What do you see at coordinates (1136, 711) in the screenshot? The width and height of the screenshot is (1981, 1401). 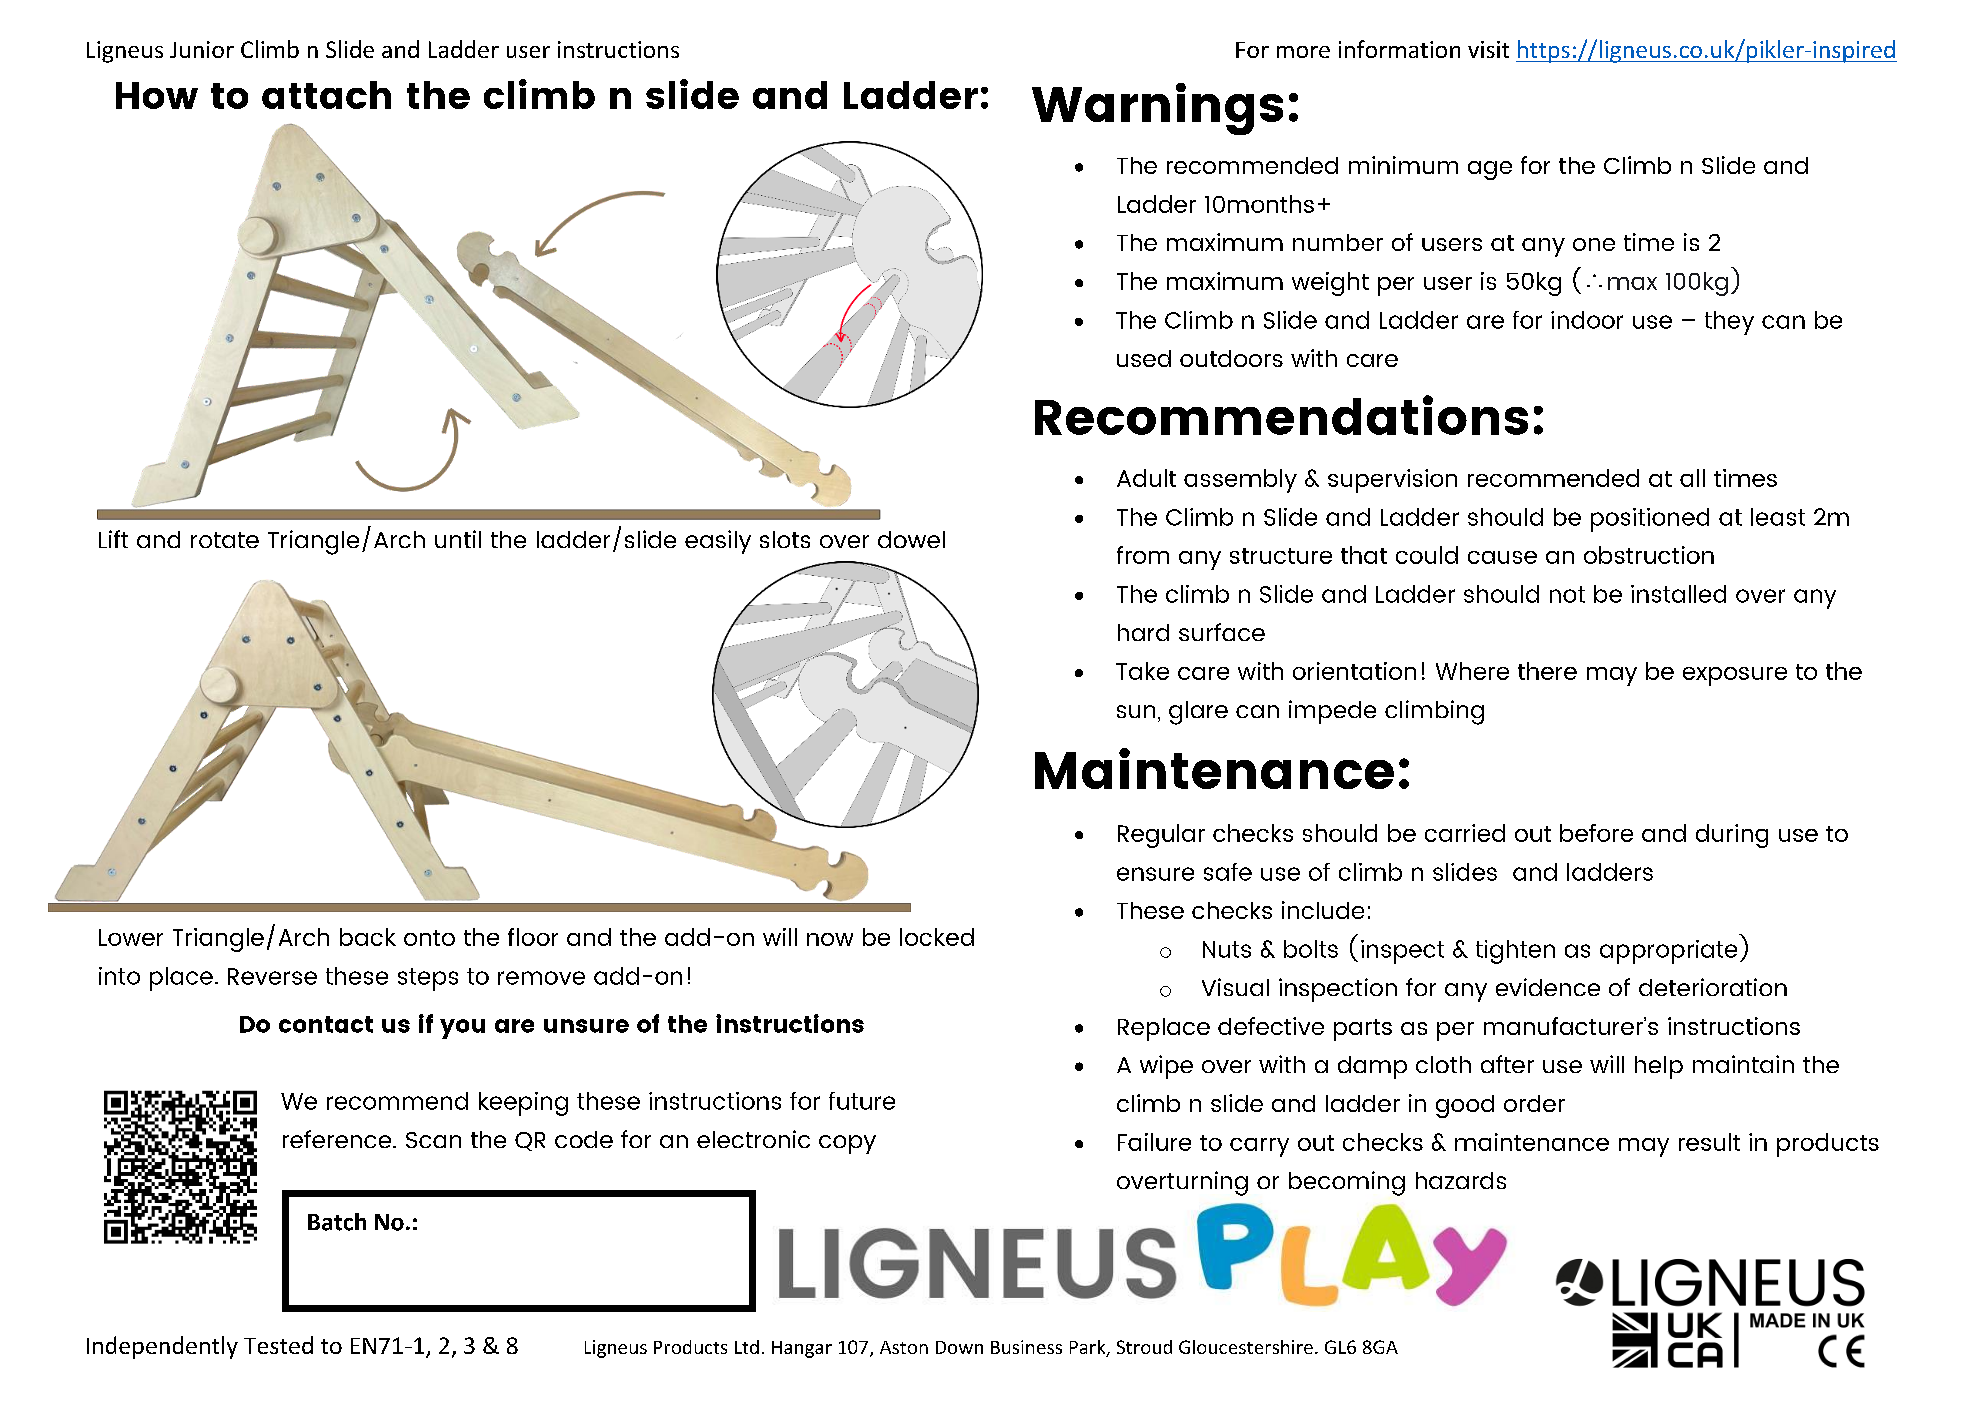 I see `sun` at bounding box center [1136, 711].
